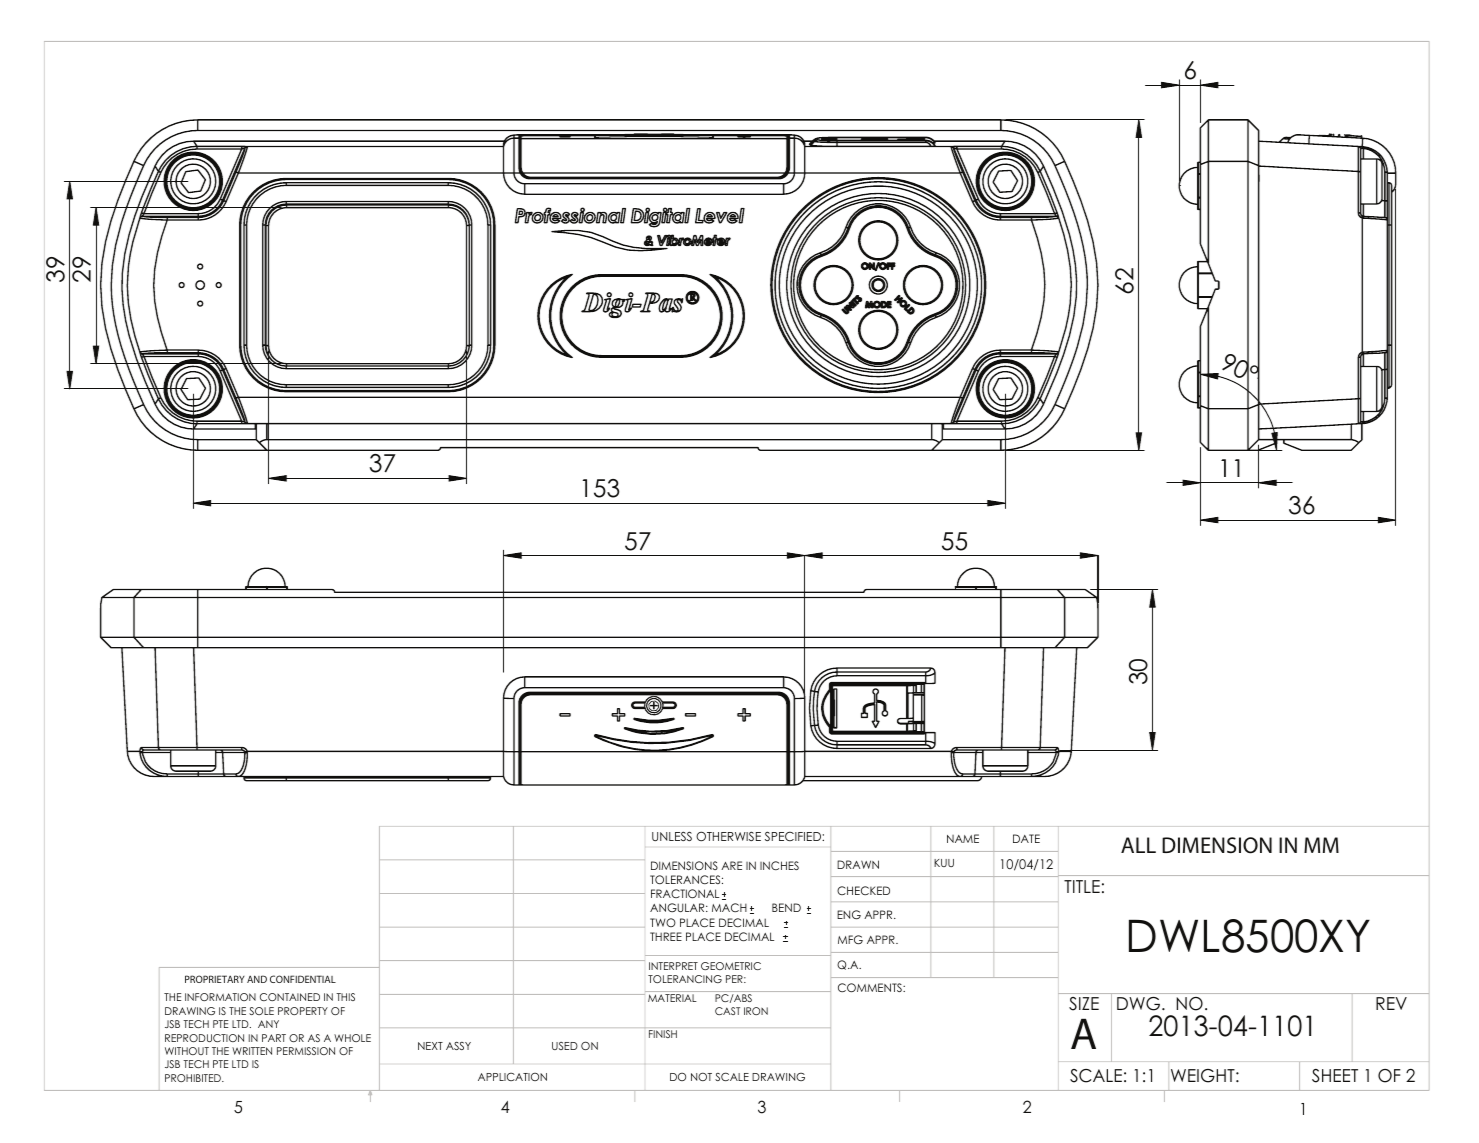 This document has height=1143, width=1479. Describe the element at coordinates (1138, 845) in the document. I see `ALL` at that location.
